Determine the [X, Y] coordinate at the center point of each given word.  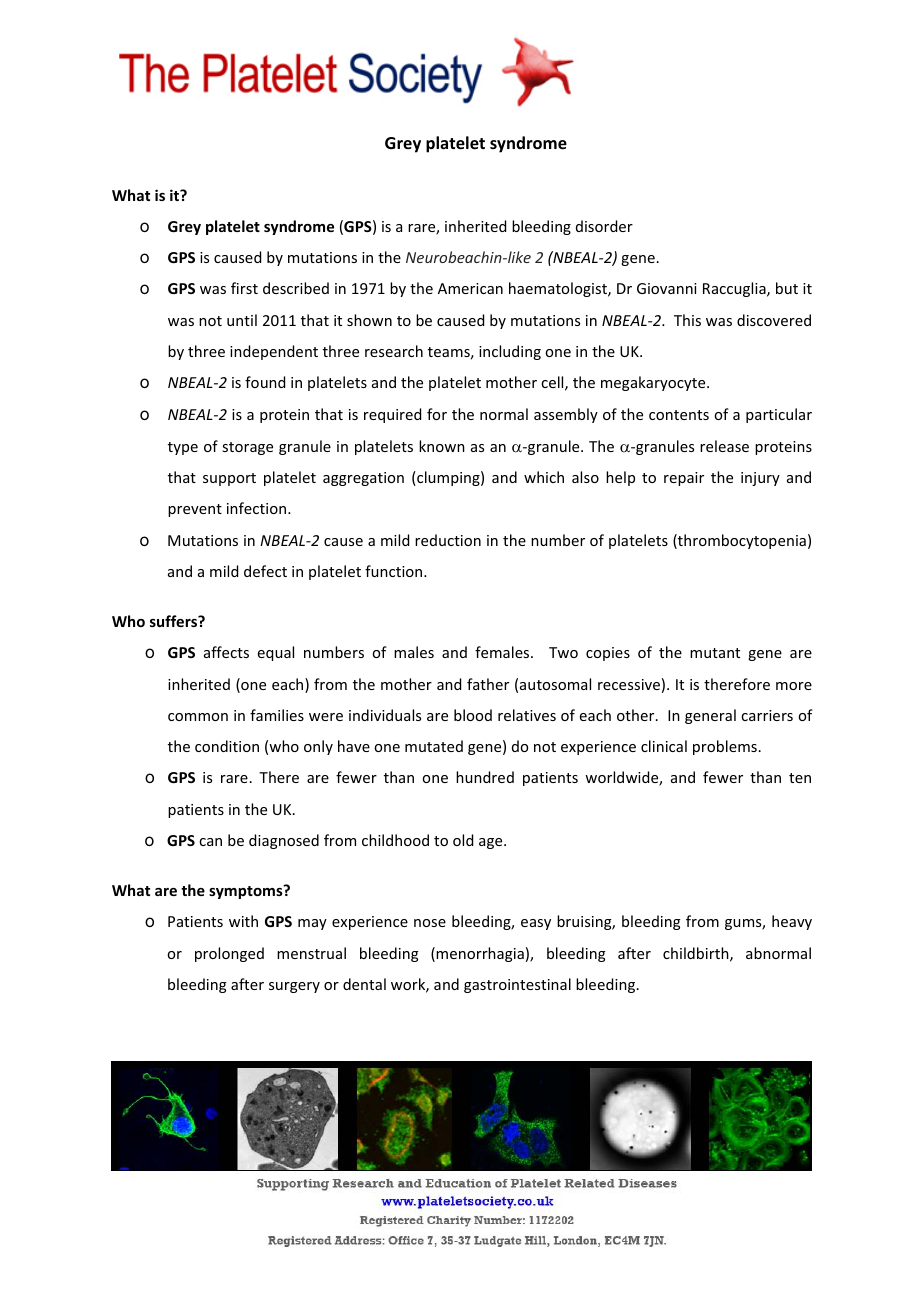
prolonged [229, 954]
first [244, 288]
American [470, 288]
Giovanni [667, 288]
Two [563, 652]
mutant [715, 653]
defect [265, 571]
